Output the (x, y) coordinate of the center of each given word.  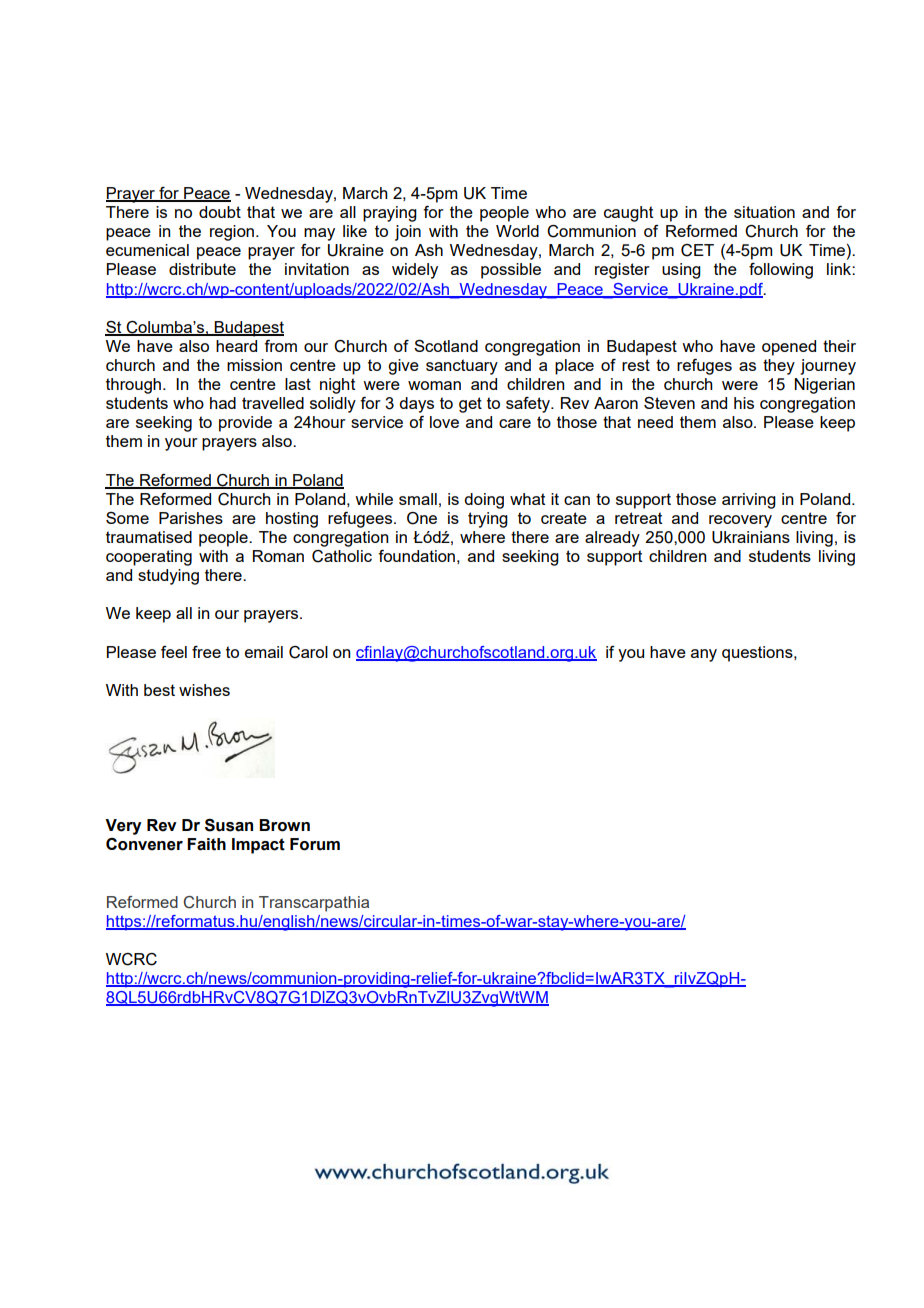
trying (488, 520)
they (779, 367)
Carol (308, 652)
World (517, 231)
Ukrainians (751, 537)
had (223, 403)
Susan (229, 825)
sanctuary (462, 367)
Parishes (191, 518)
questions (758, 654)
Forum (315, 844)
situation (764, 212)
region (232, 233)
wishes (204, 690)
